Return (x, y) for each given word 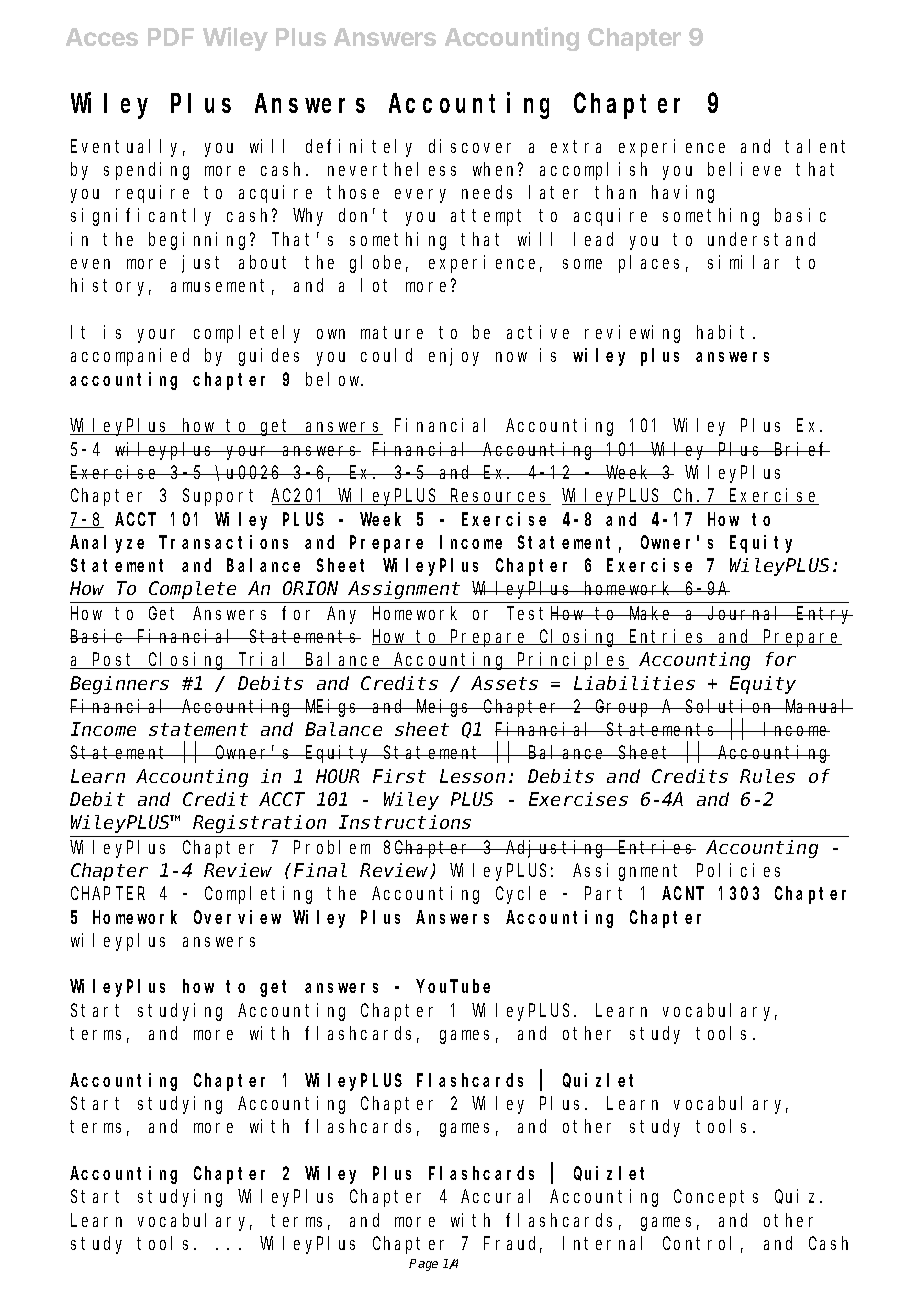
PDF (171, 37)
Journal (746, 613)
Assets (504, 683)
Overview (237, 917)
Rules (767, 776)
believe (744, 169)
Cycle (521, 895)
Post (114, 661)
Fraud (513, 1244)
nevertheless (392, 169)
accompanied (130, 357)
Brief (801, 449)
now (511, 357)
